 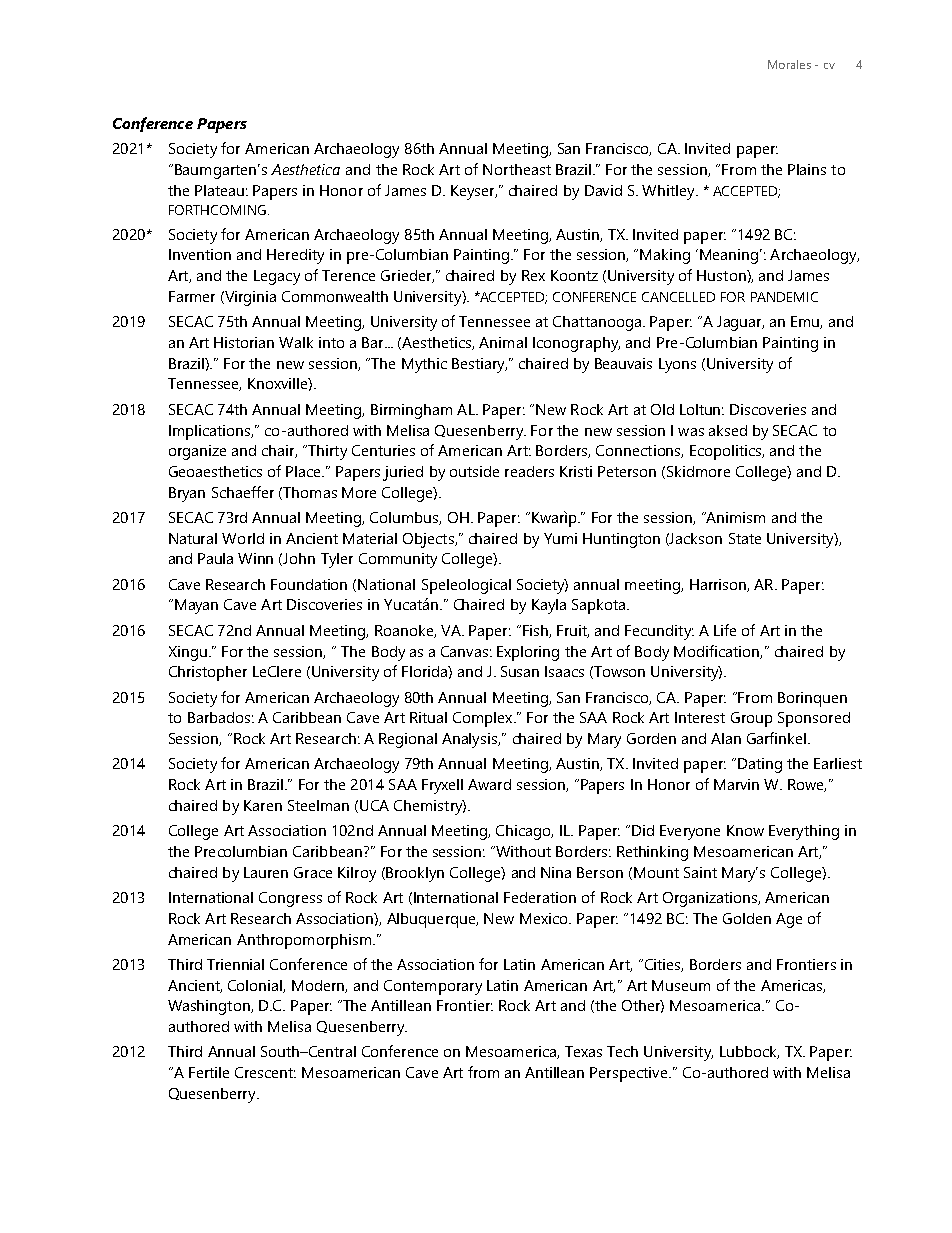 I want to click on Group, so click(x=751, y=719).
